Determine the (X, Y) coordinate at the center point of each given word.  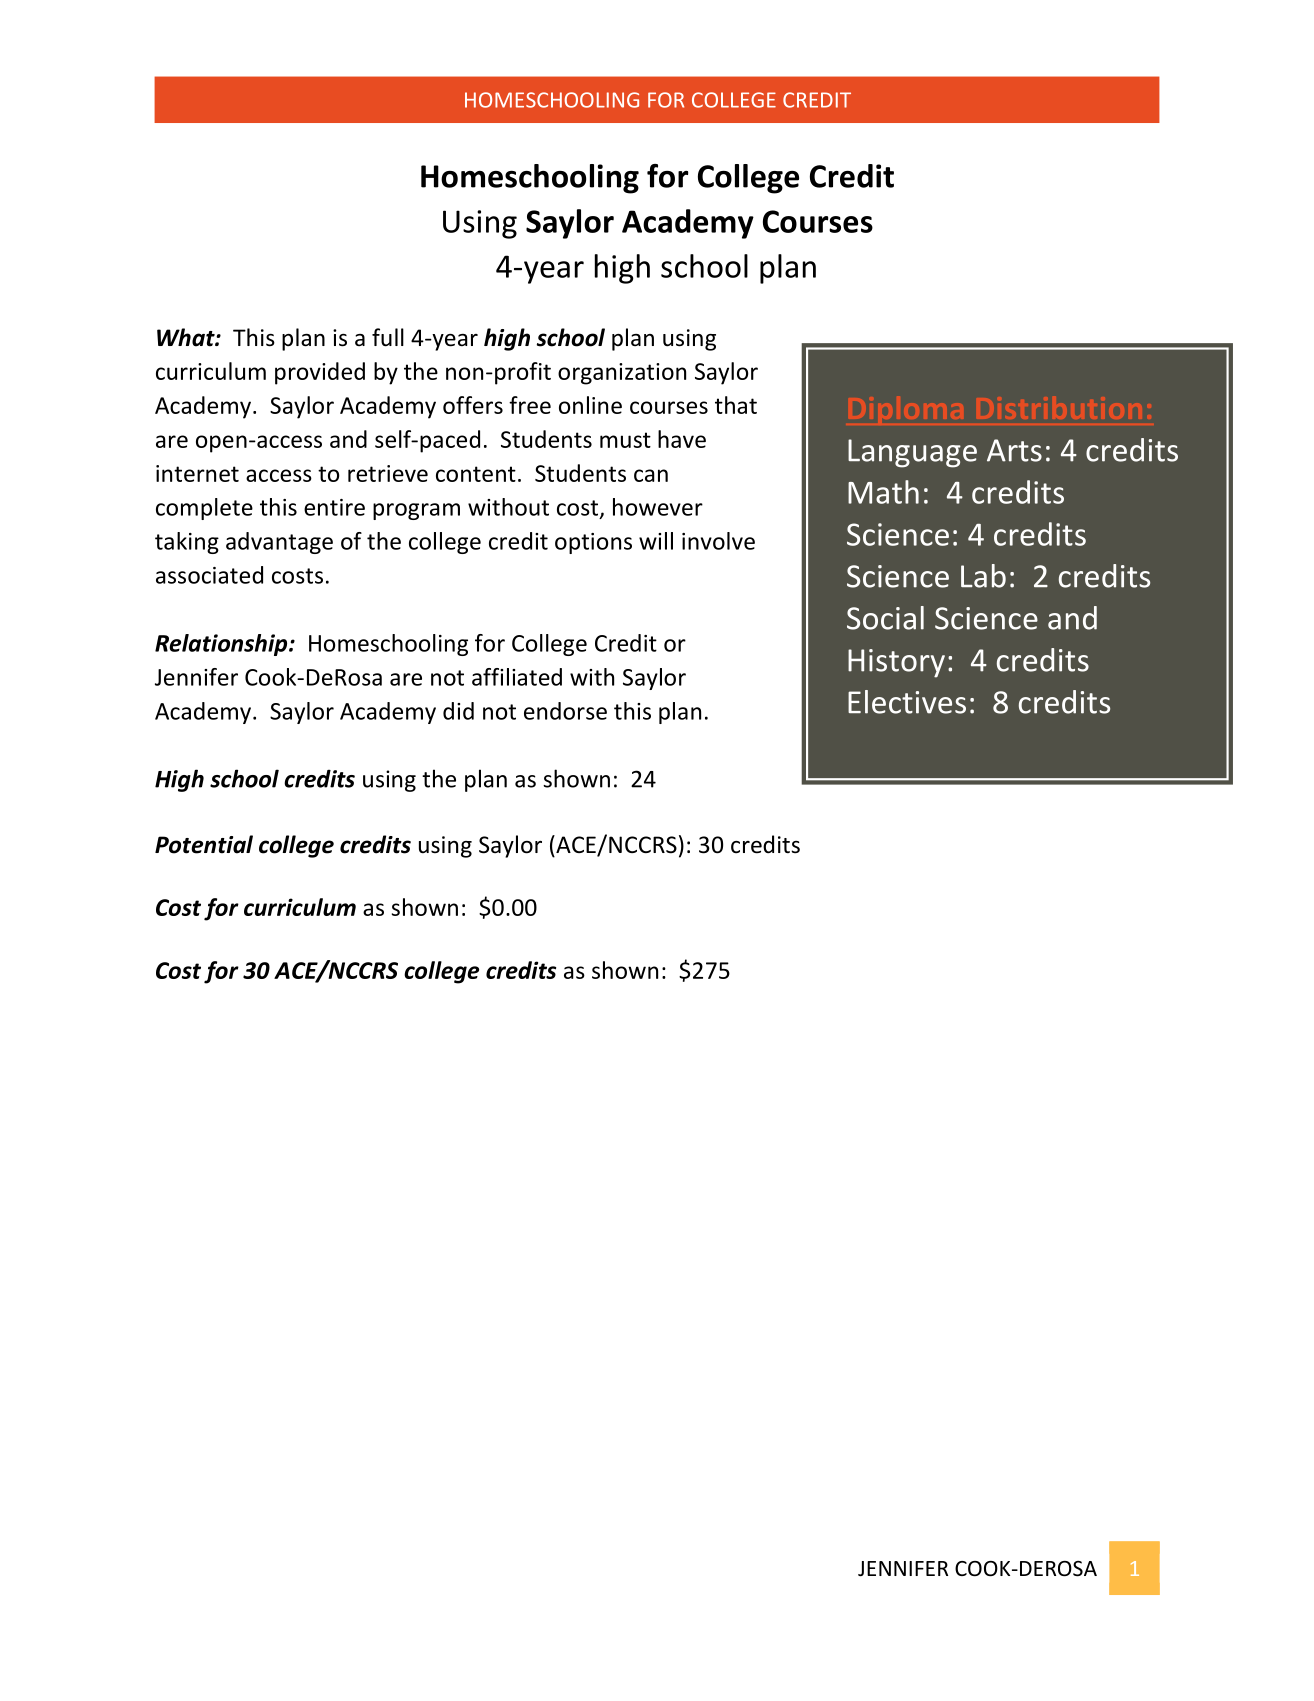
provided (320, 373)
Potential (204, 844)
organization (622, 374)
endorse (565, 711)
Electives (907, 702)
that (736, 405)
